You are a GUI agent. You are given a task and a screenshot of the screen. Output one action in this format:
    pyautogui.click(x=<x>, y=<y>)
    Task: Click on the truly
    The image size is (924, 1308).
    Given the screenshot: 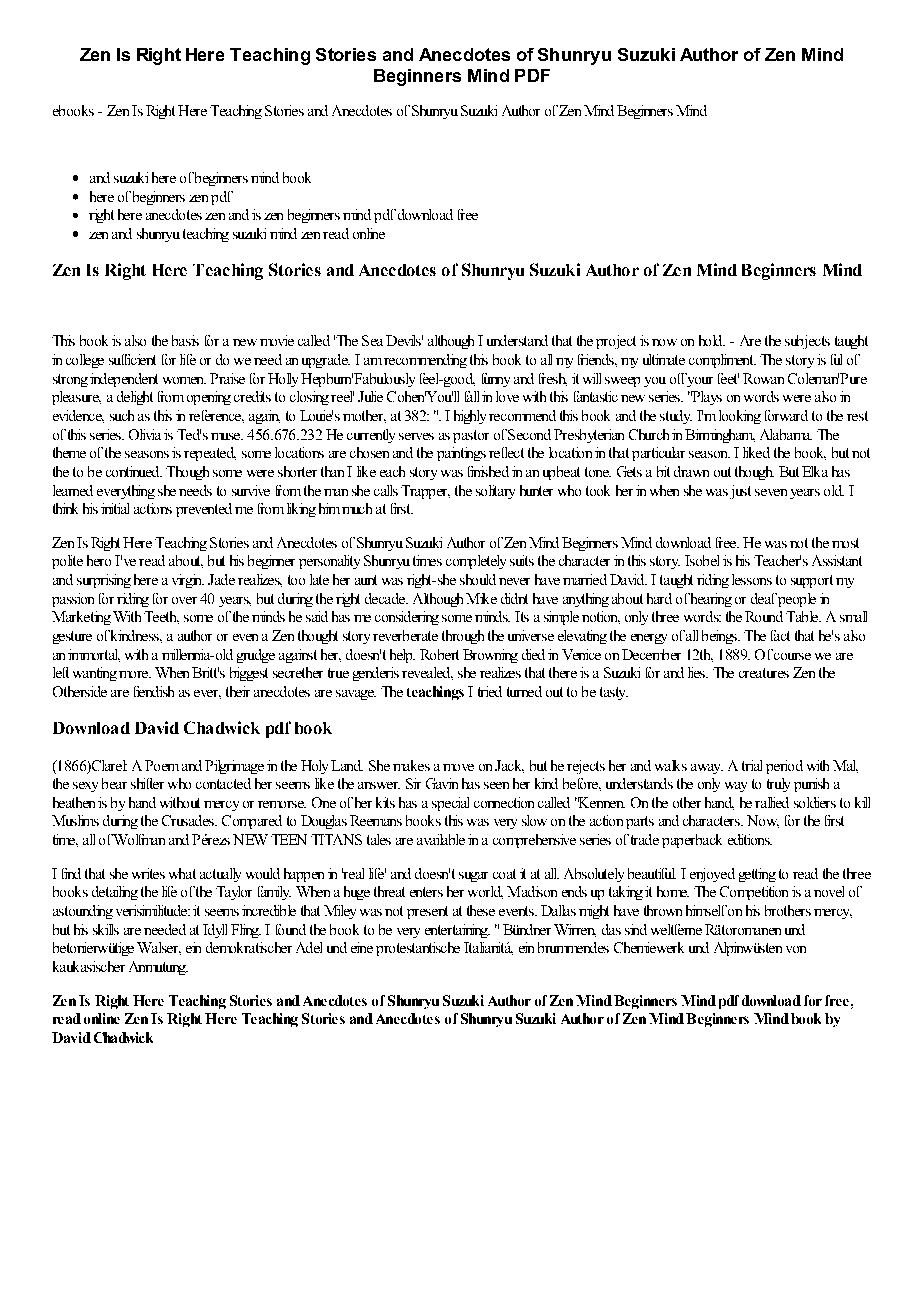 What is the action you would take?
    pyautogui.click(x=778, y=785)
